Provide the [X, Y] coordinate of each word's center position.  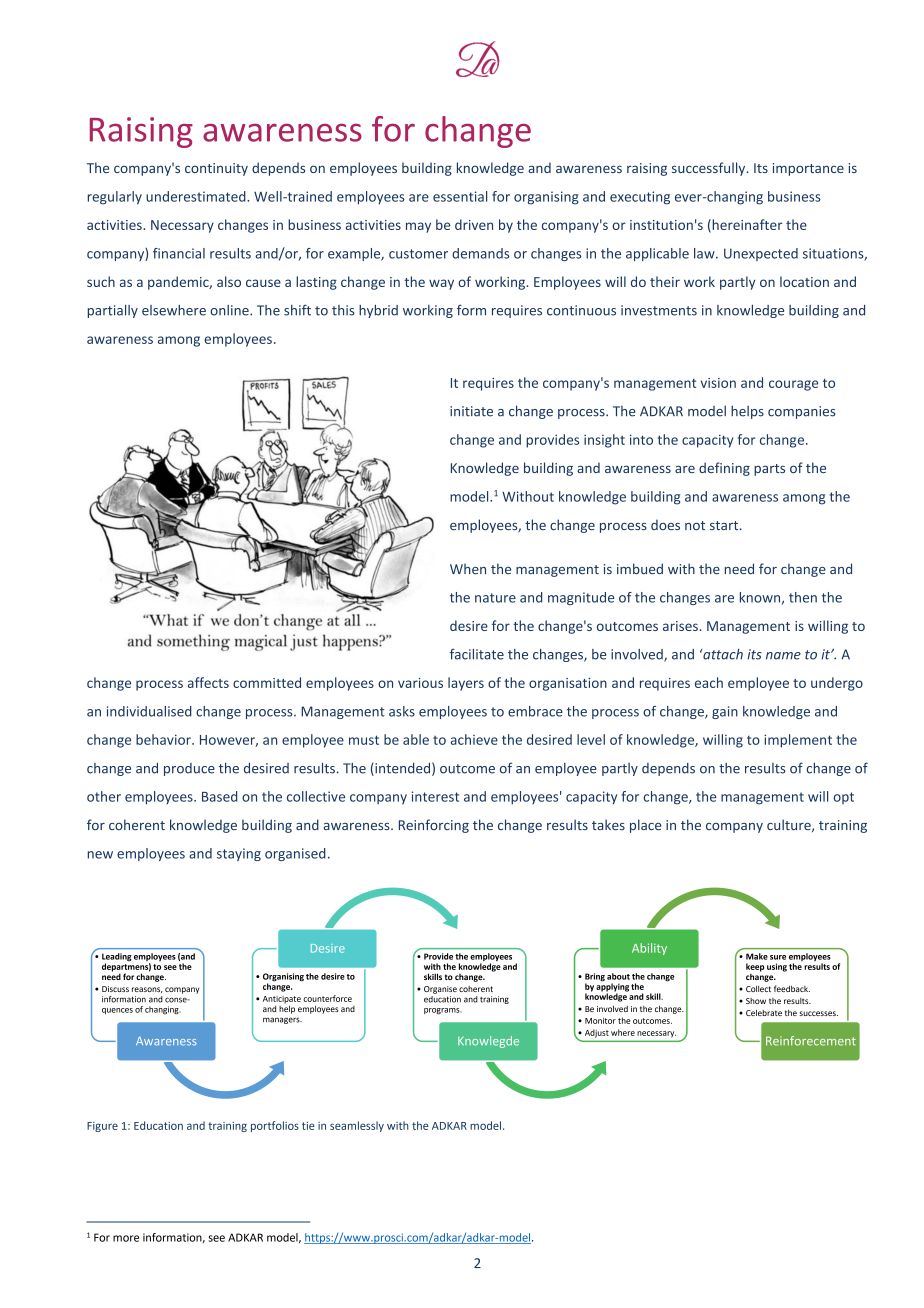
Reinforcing [434, 826]
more [126, 1238]
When [468, 568]
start [725, 525]
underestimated [197, 196]
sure [778, 957]
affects [208, 682]
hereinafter [746, 225]
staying [239, 854]
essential [460, 196]
